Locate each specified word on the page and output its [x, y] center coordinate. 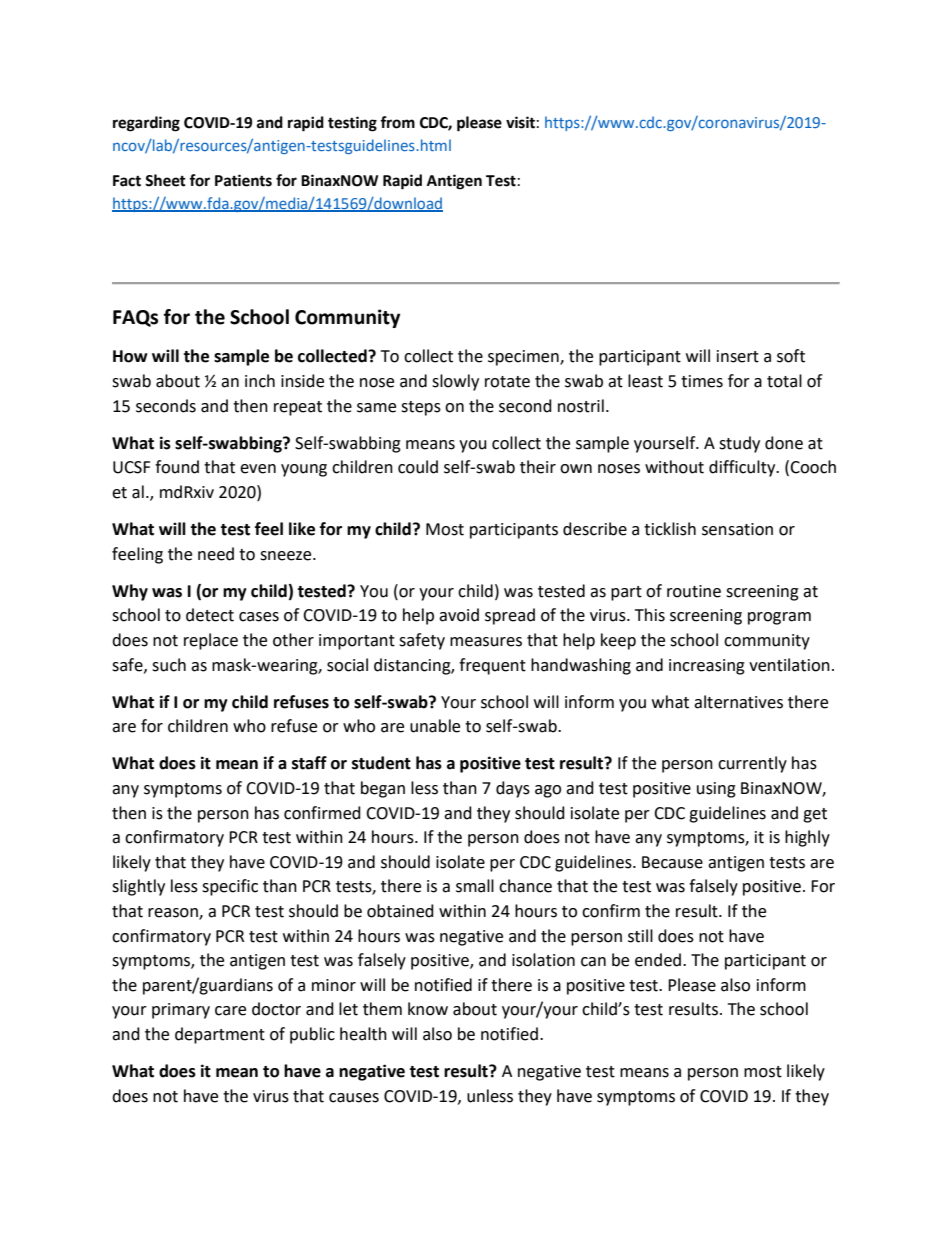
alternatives [738, 702]
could [418, 467]
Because [672, 862]
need [216, 554]
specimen [524, 358]
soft [791, 356]
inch [260, 381]
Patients [243, 180]
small [475, 886]
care [230, 1011]
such [169, 665]
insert [738, 356]
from [397, 122]
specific [230, 887]
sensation [737, 529]
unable [435, 726]
